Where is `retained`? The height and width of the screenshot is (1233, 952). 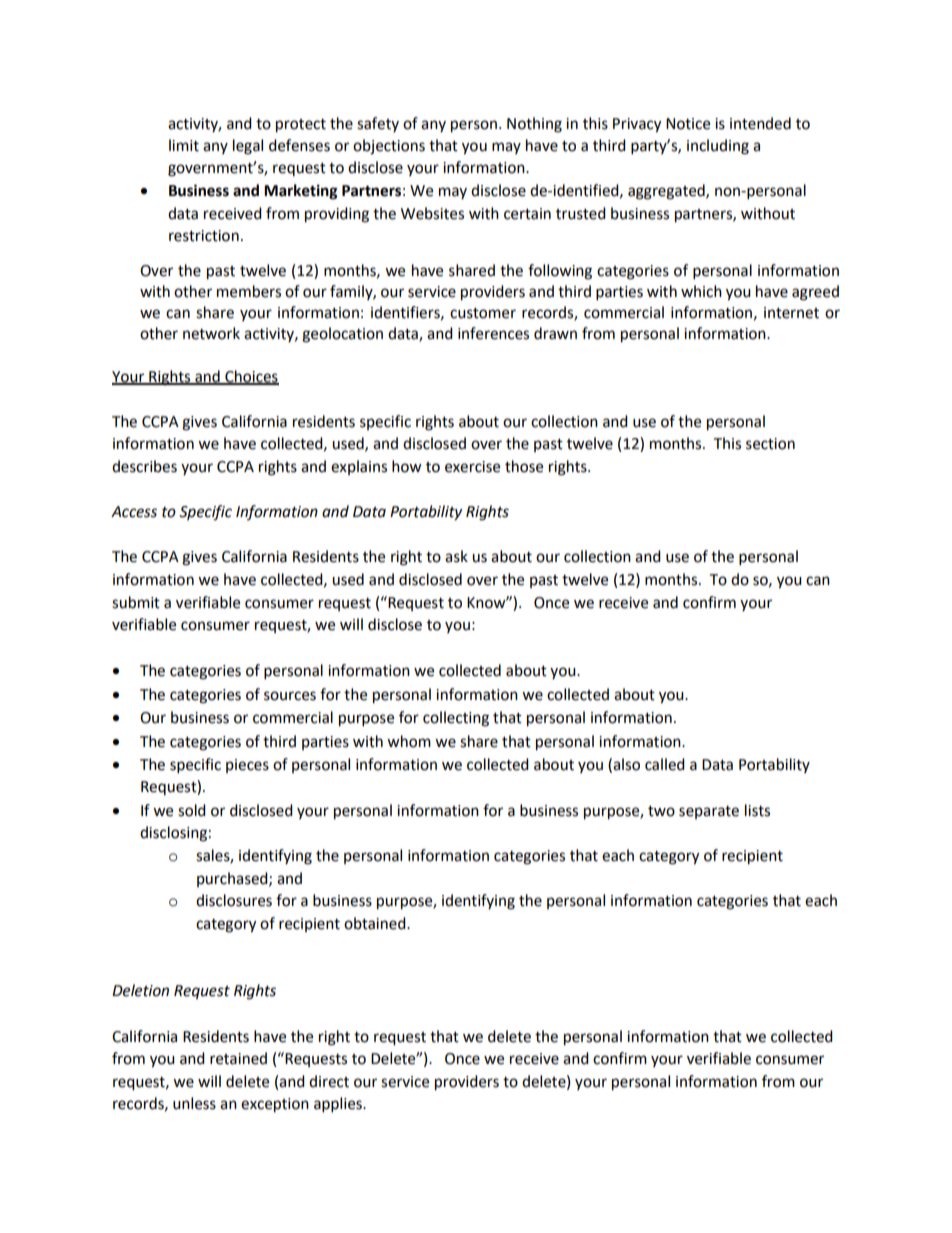
retained is located at coordinates (238, 1058).
